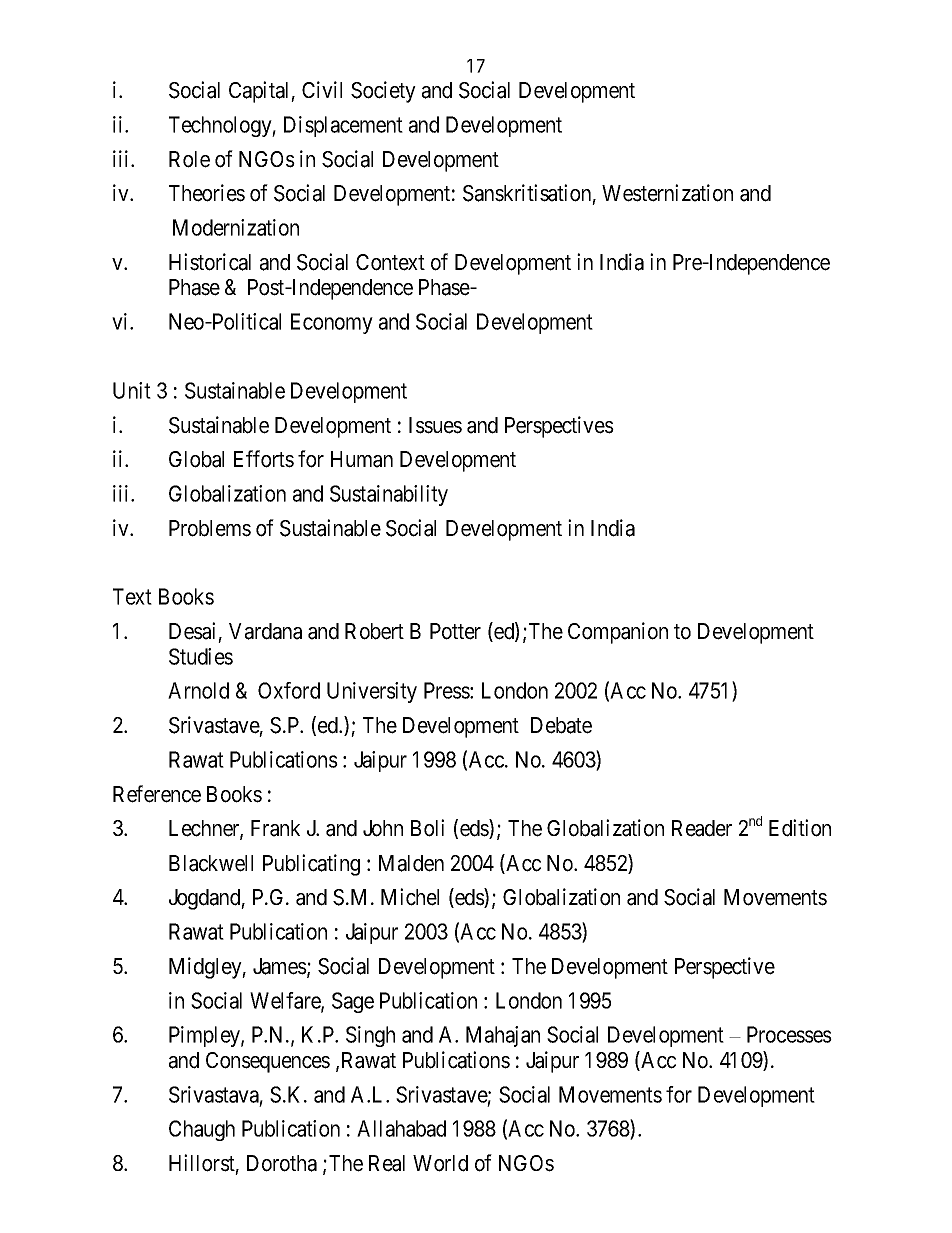 The width and height of the screenshot is (952, 1233). I want to click on Potter, so click(455, 631).
